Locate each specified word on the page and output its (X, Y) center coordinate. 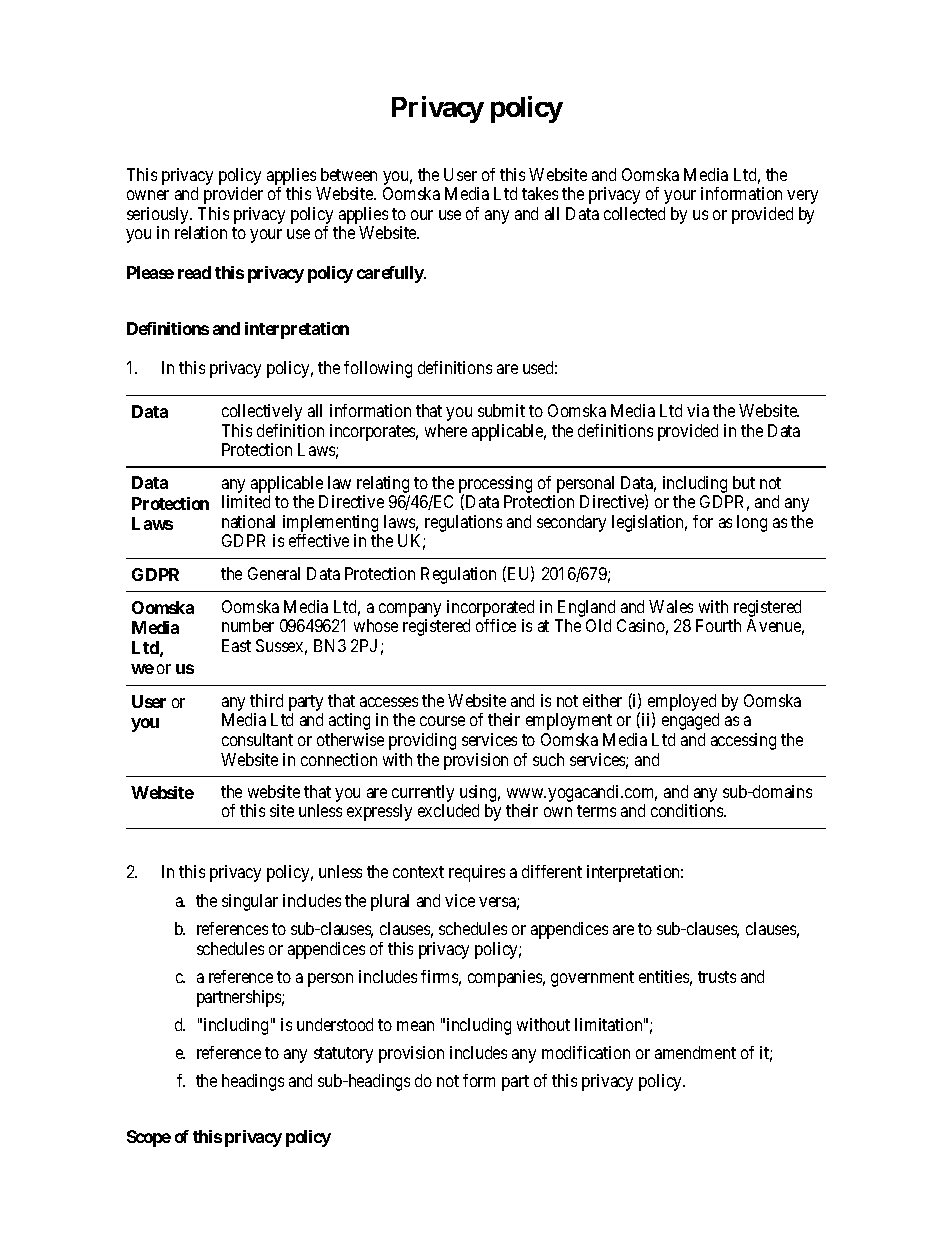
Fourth (718, 625)
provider (233, 195)
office (496, 625)
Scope (149, 1138)
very (802, 197)
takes (540, 193)
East (236, 645)
